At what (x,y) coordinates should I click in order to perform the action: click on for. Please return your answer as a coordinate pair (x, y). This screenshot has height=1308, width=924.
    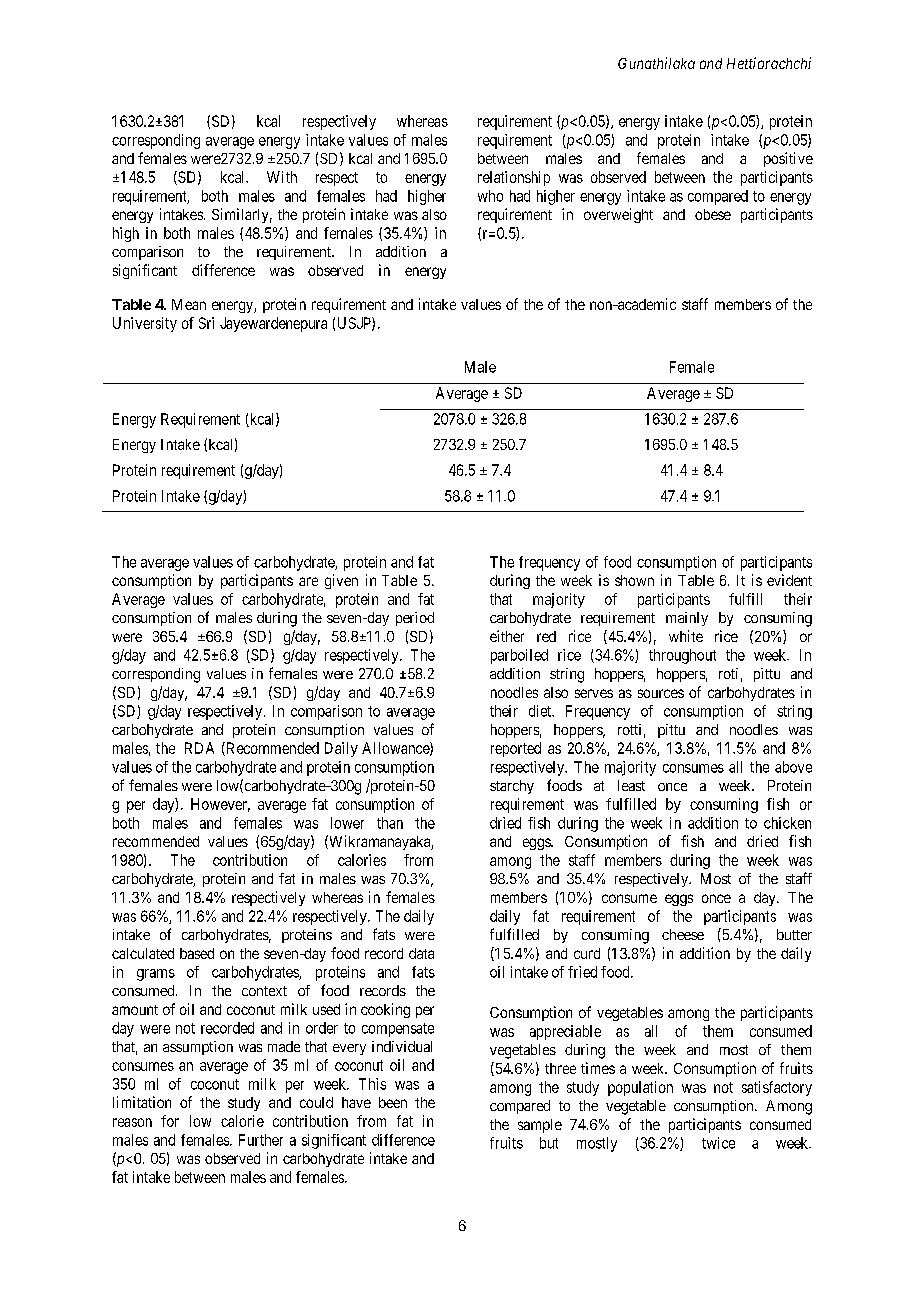
    Looking at the image, I should click on (170, 1121).
